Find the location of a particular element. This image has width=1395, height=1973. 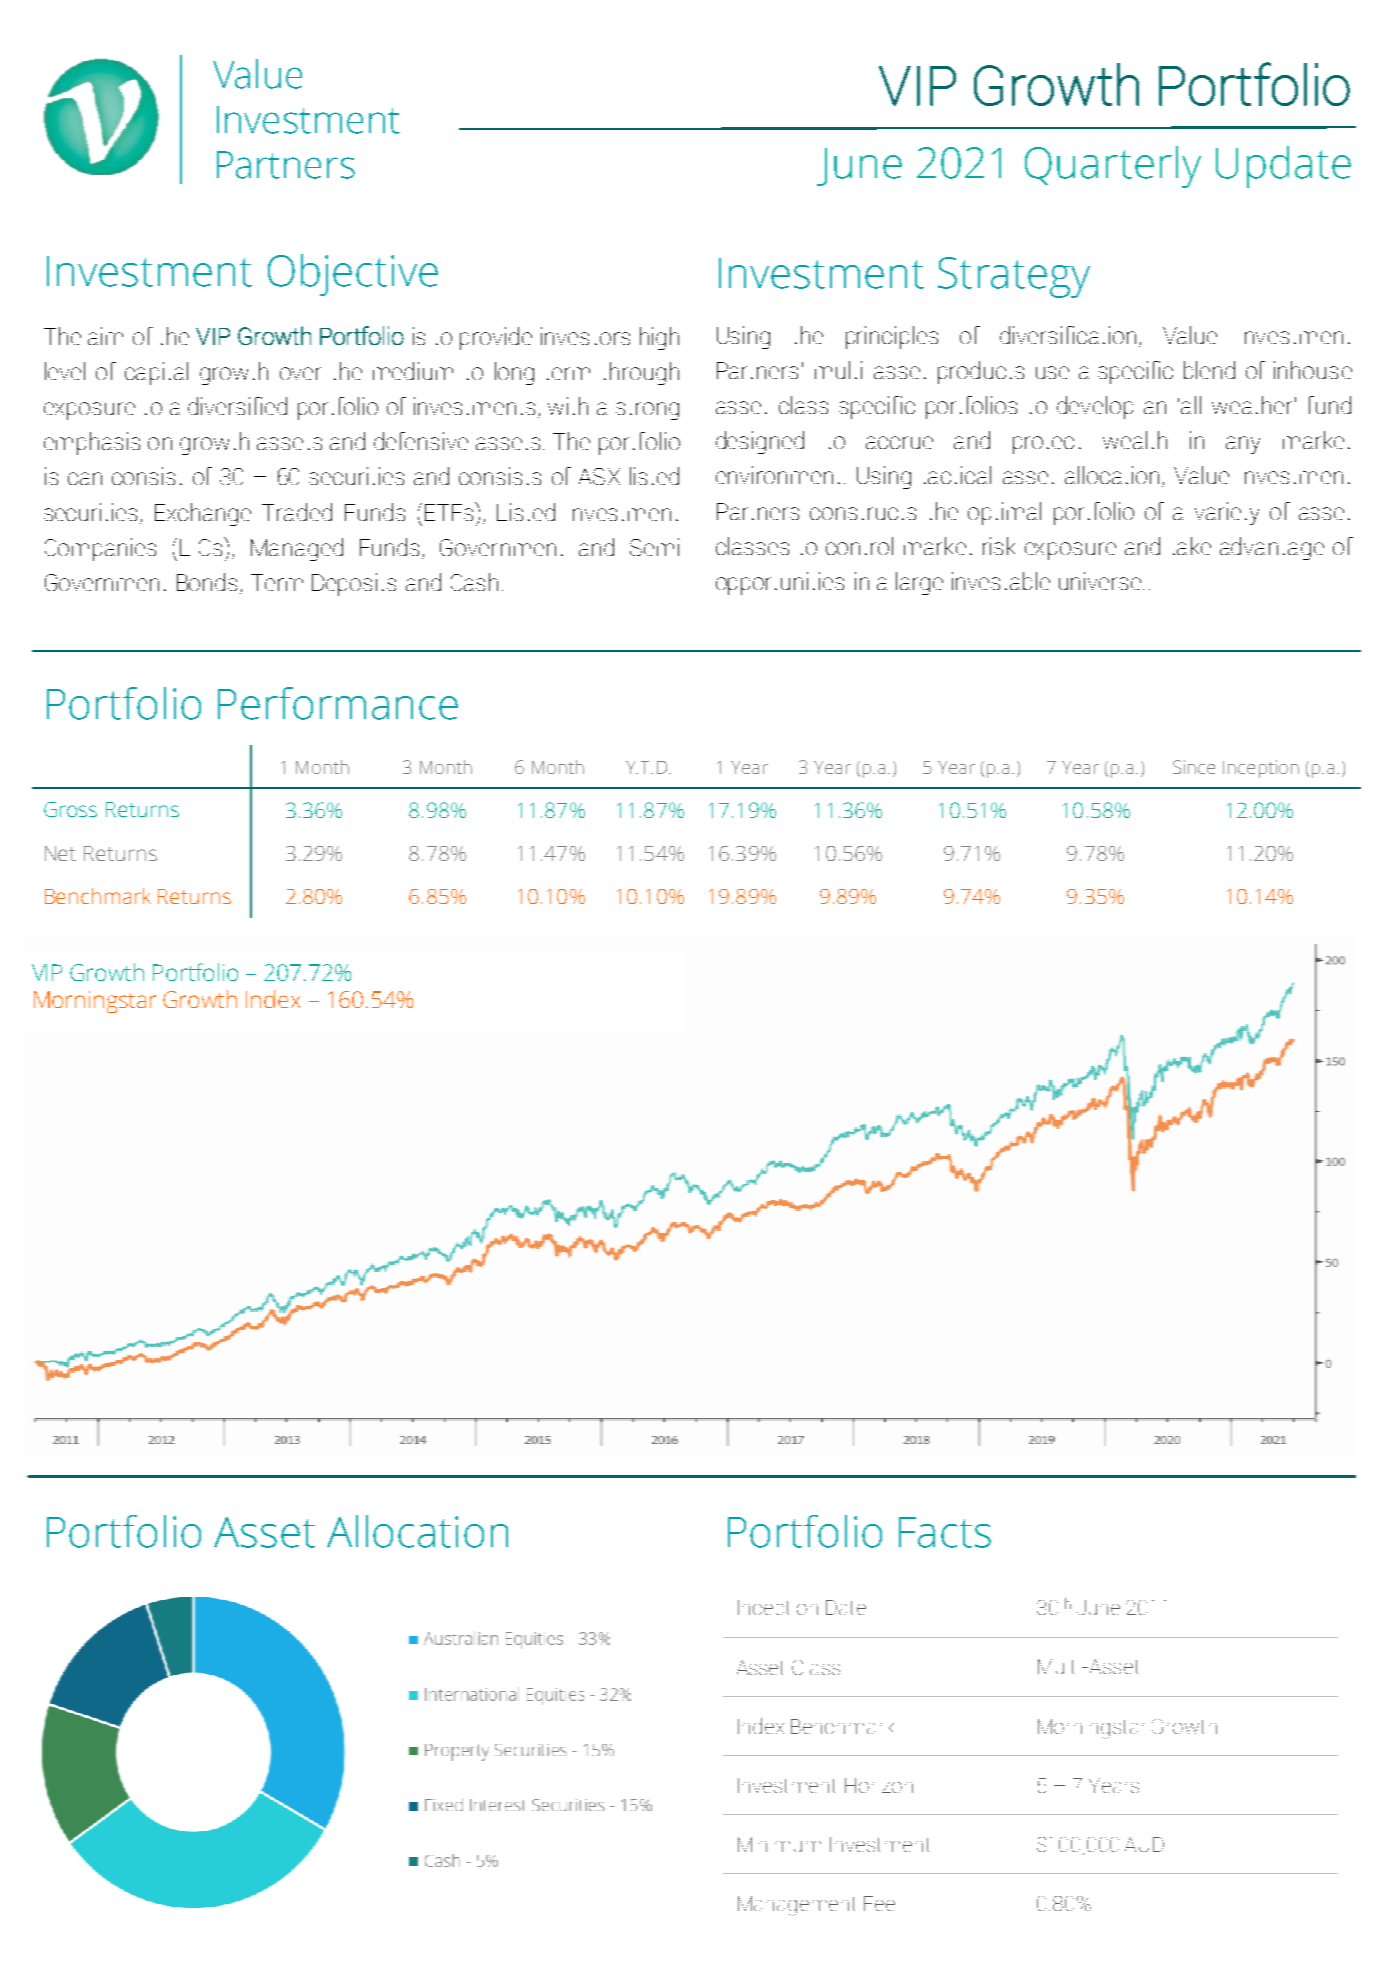

Objective is located at coordinates (353, 275).
